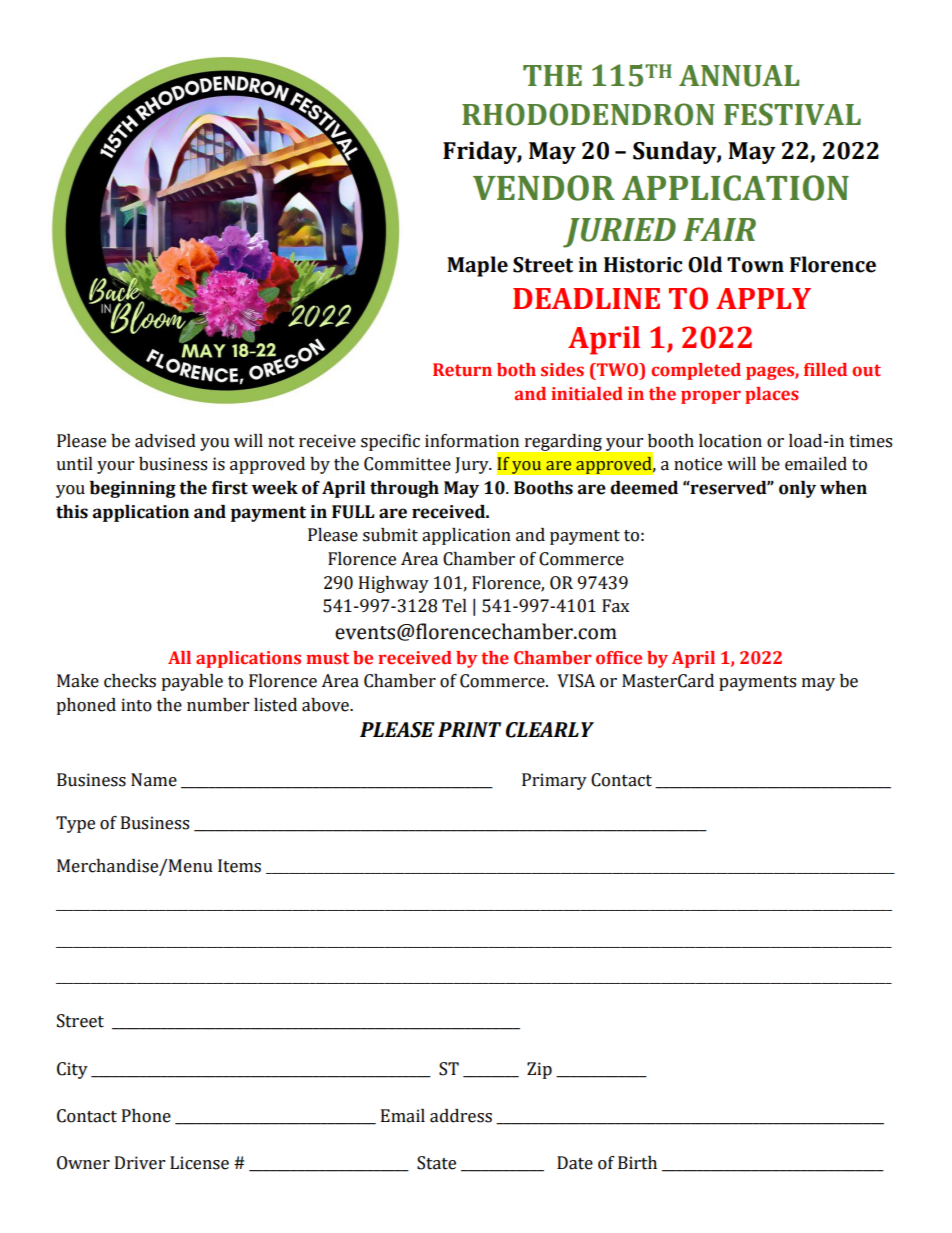 The height and width of the image is (1233, 952). What do you see at coordinates (477, 266) in the image?
I see `Maple` at bounding box center [477, 266].
